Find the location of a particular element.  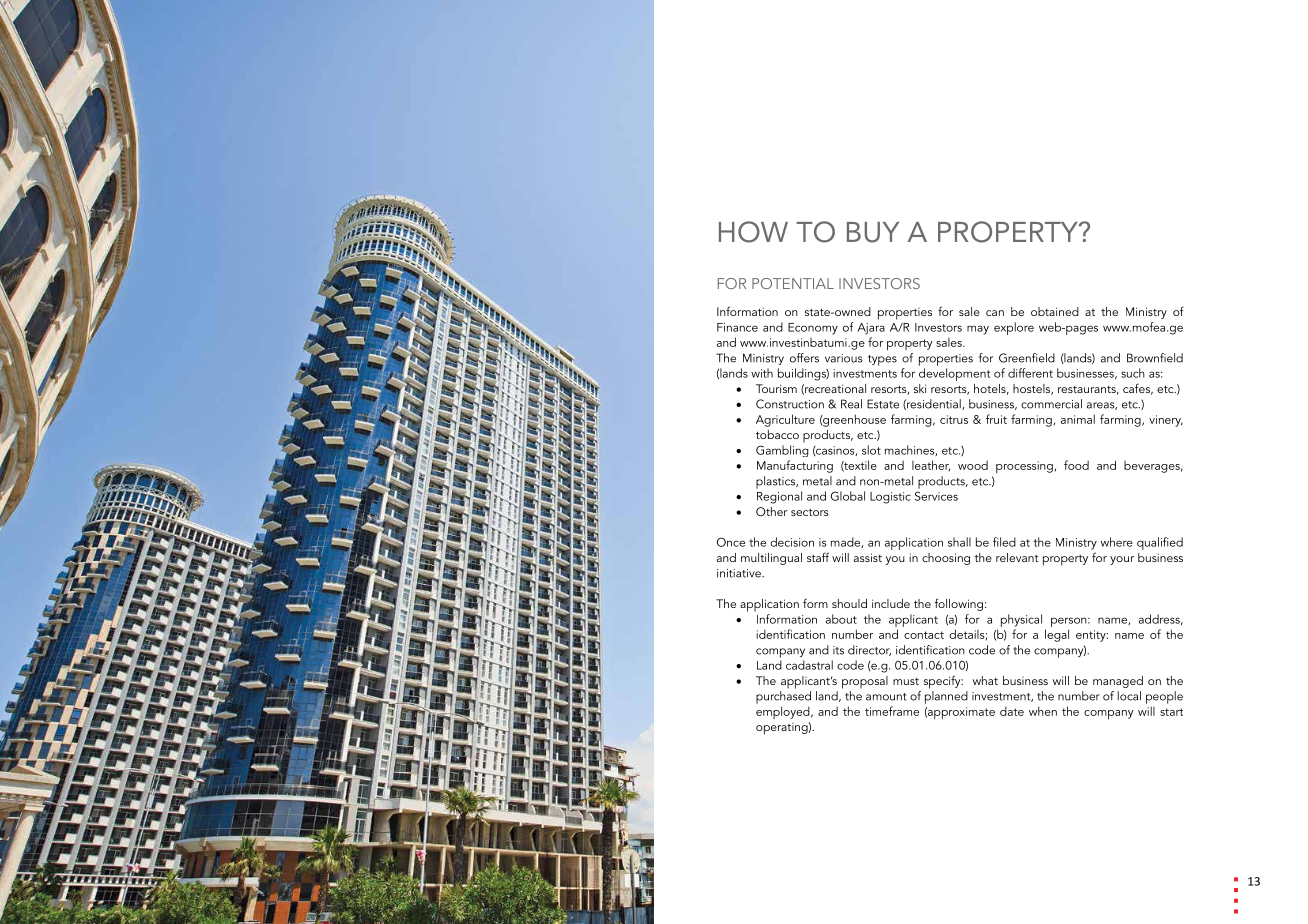

where is located at coordinates (1117, 542).
